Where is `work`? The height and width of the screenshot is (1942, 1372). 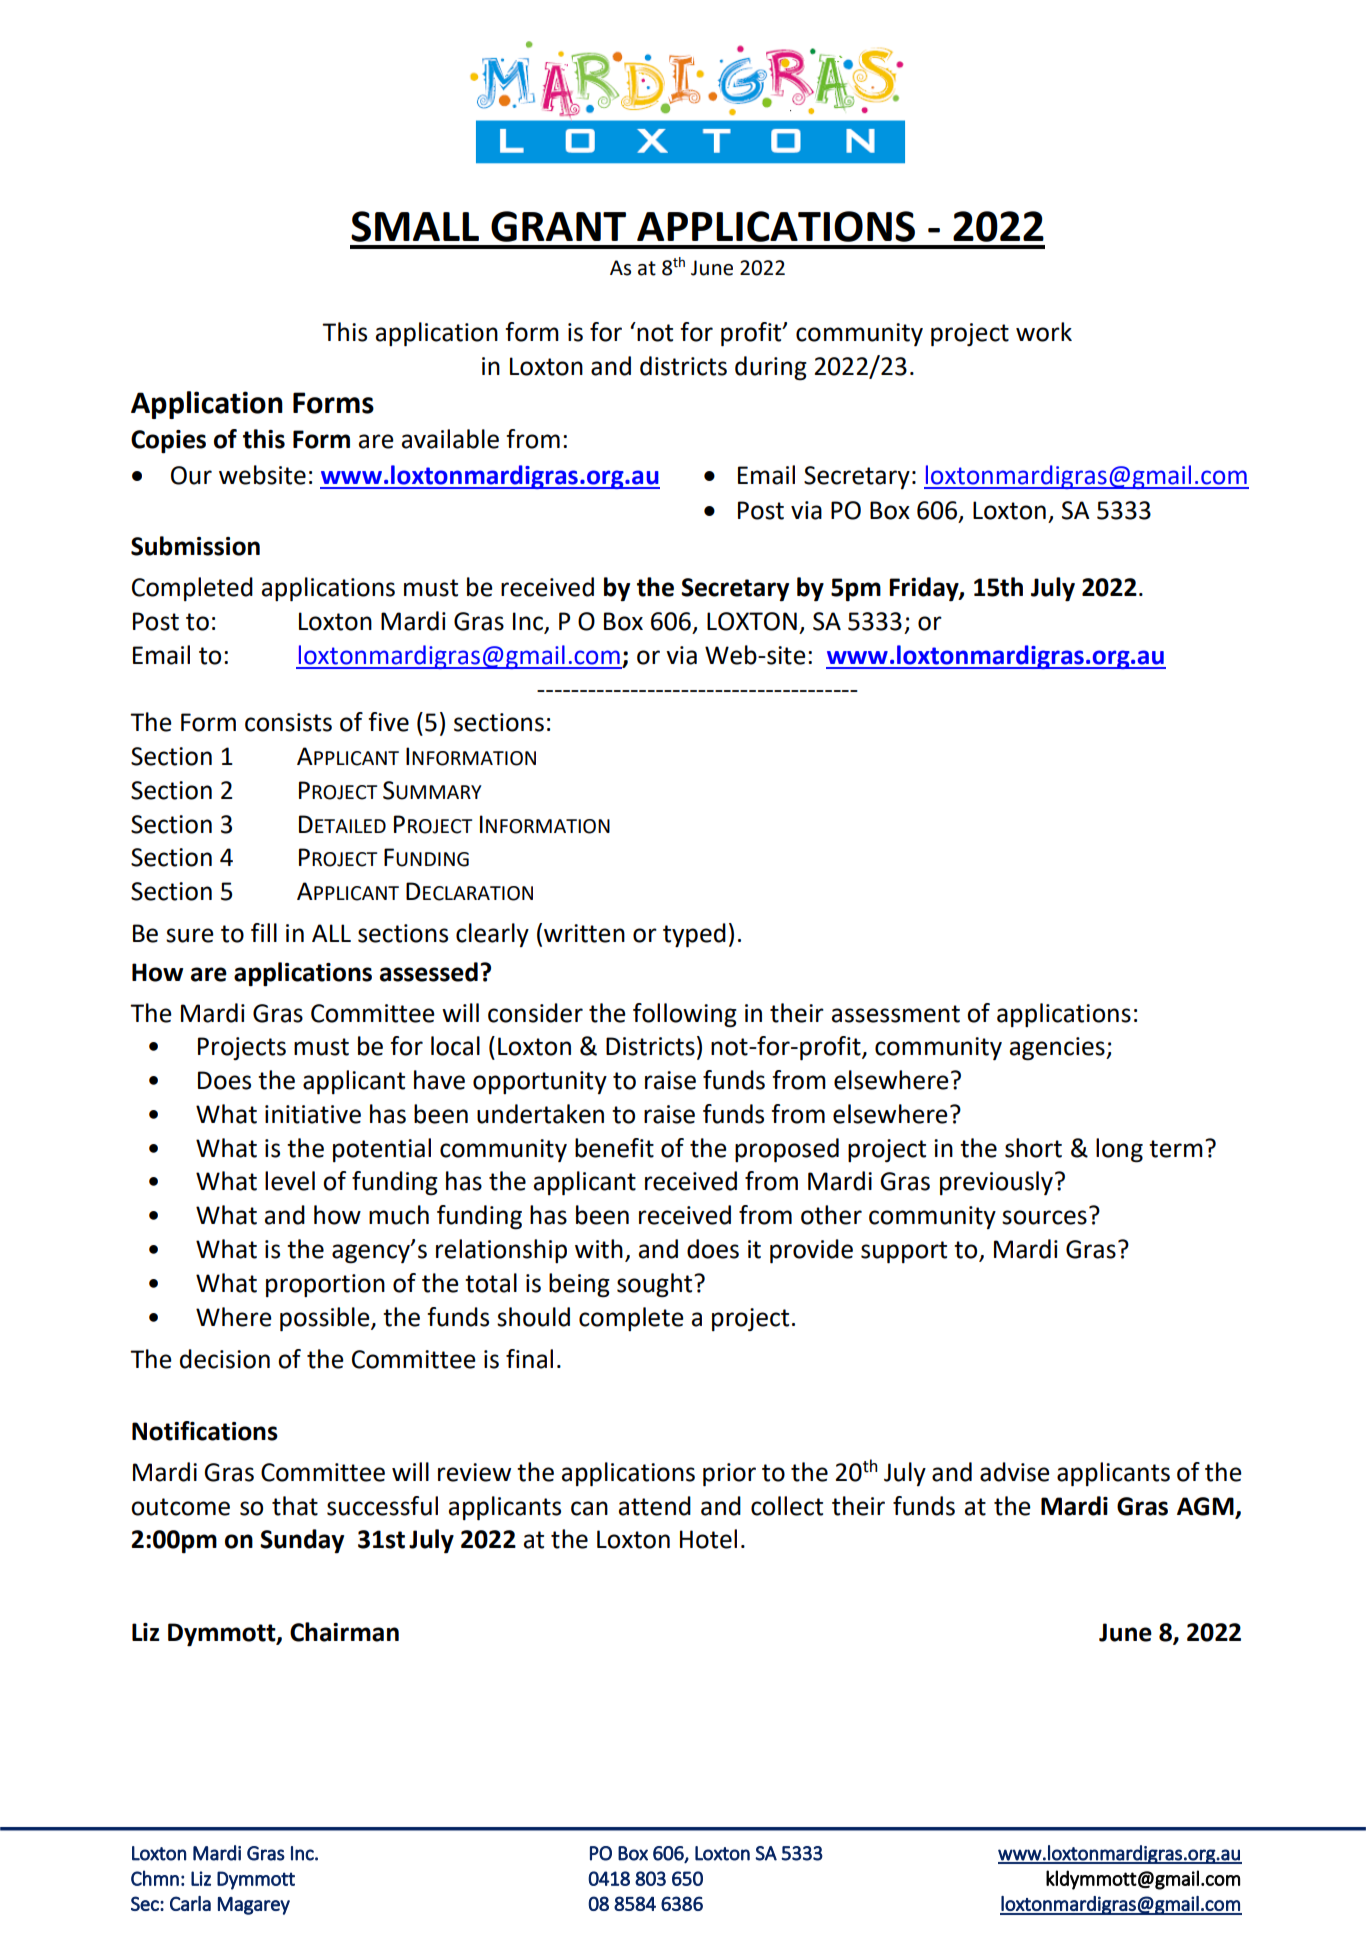 work is located at coordinates (1044, 332).
